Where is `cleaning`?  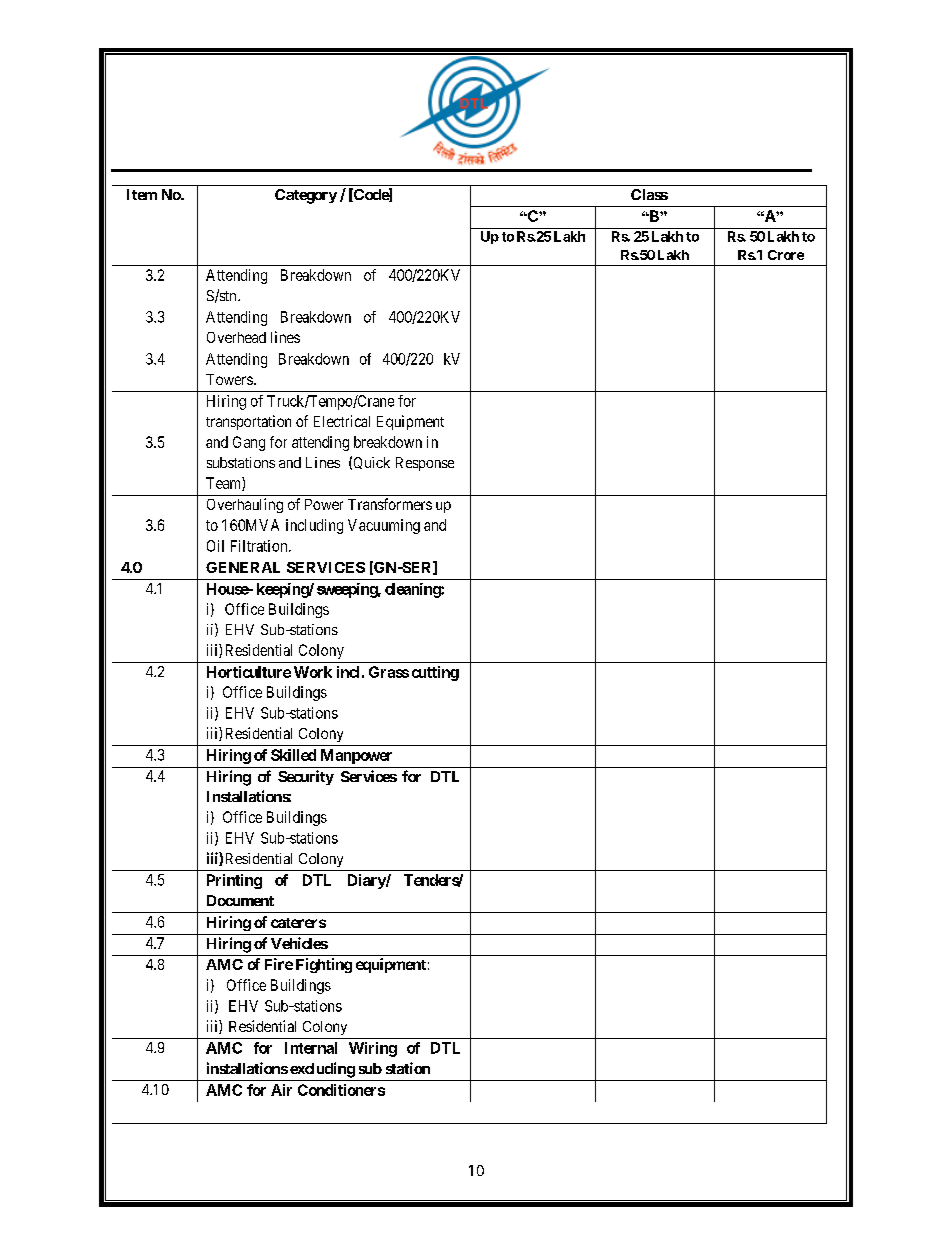 cleaning is located at coordinates (413, 590).
